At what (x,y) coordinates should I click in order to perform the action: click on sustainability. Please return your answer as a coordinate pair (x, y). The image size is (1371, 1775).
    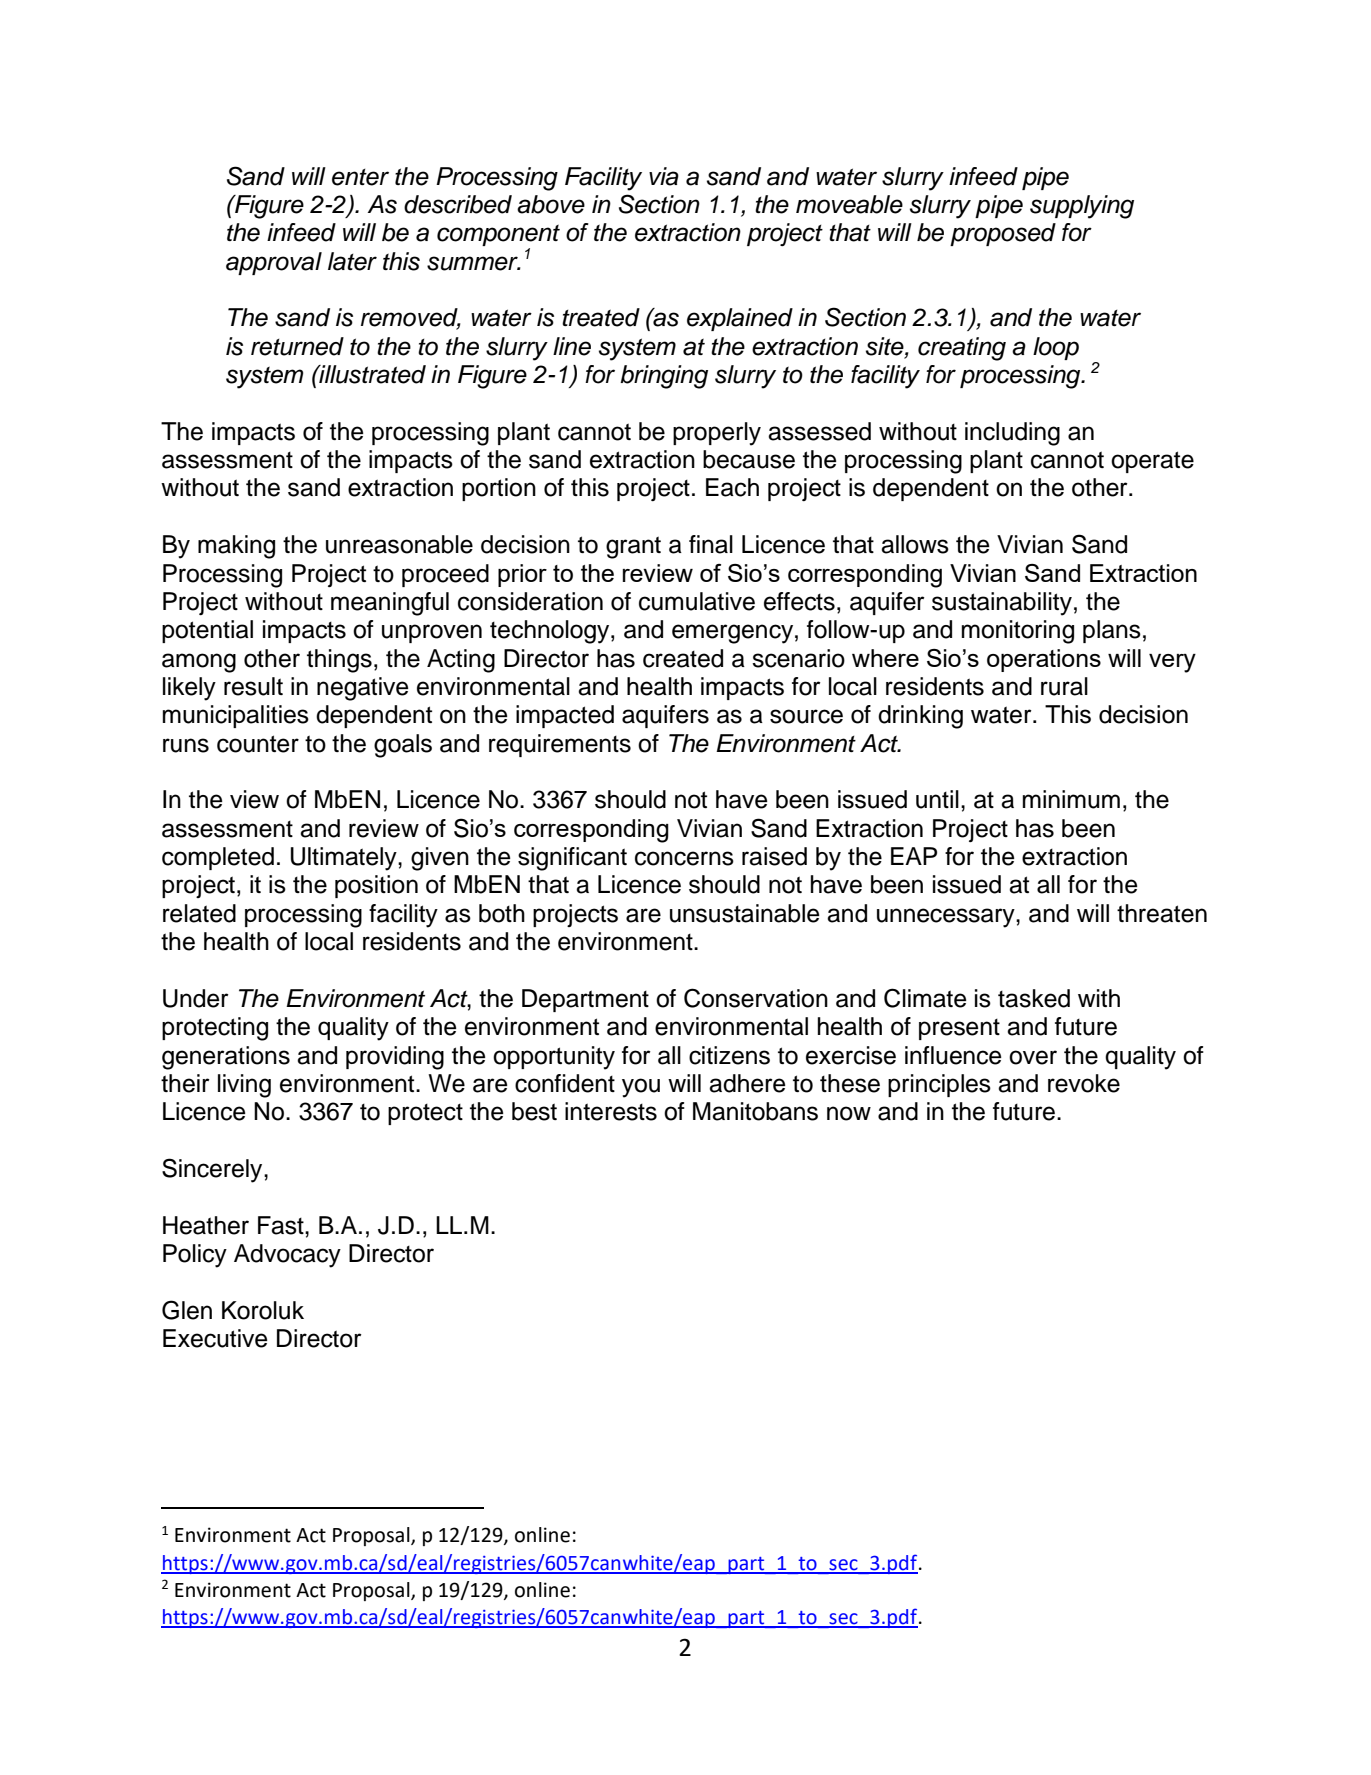
    Looking at the image, I should click on (1002, 604).
